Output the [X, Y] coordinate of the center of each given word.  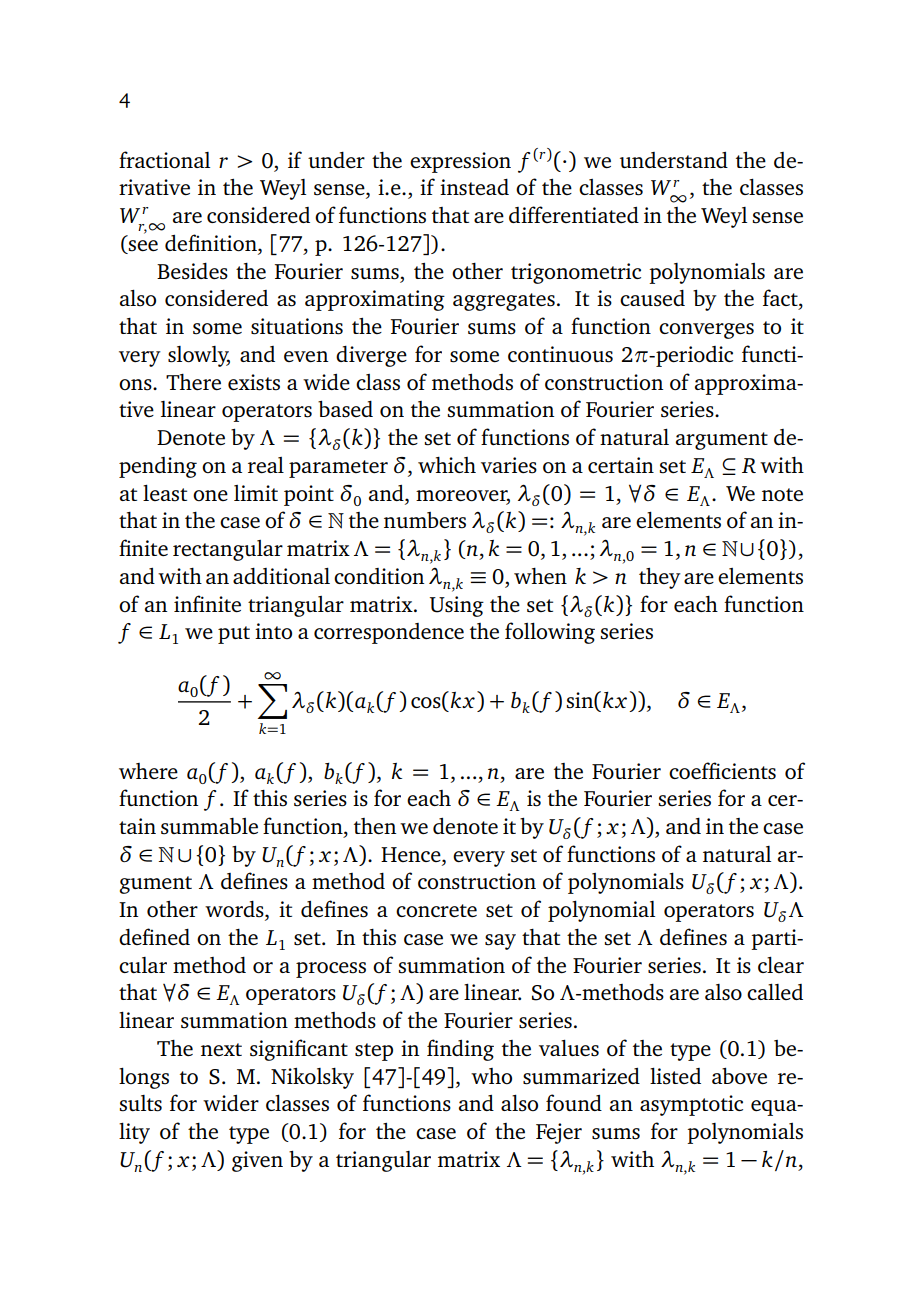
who [491, 1076]
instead [474, 187]
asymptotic [691, 1105]
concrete [436, 910]
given [257, 1161]
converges [706, 331]
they [660, 578]
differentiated [574, 214]
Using [457, 606]
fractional [164, 160]
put [234, 635]
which [447, 465]
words [235, 910]
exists [254, 382]
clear [781, 965]
